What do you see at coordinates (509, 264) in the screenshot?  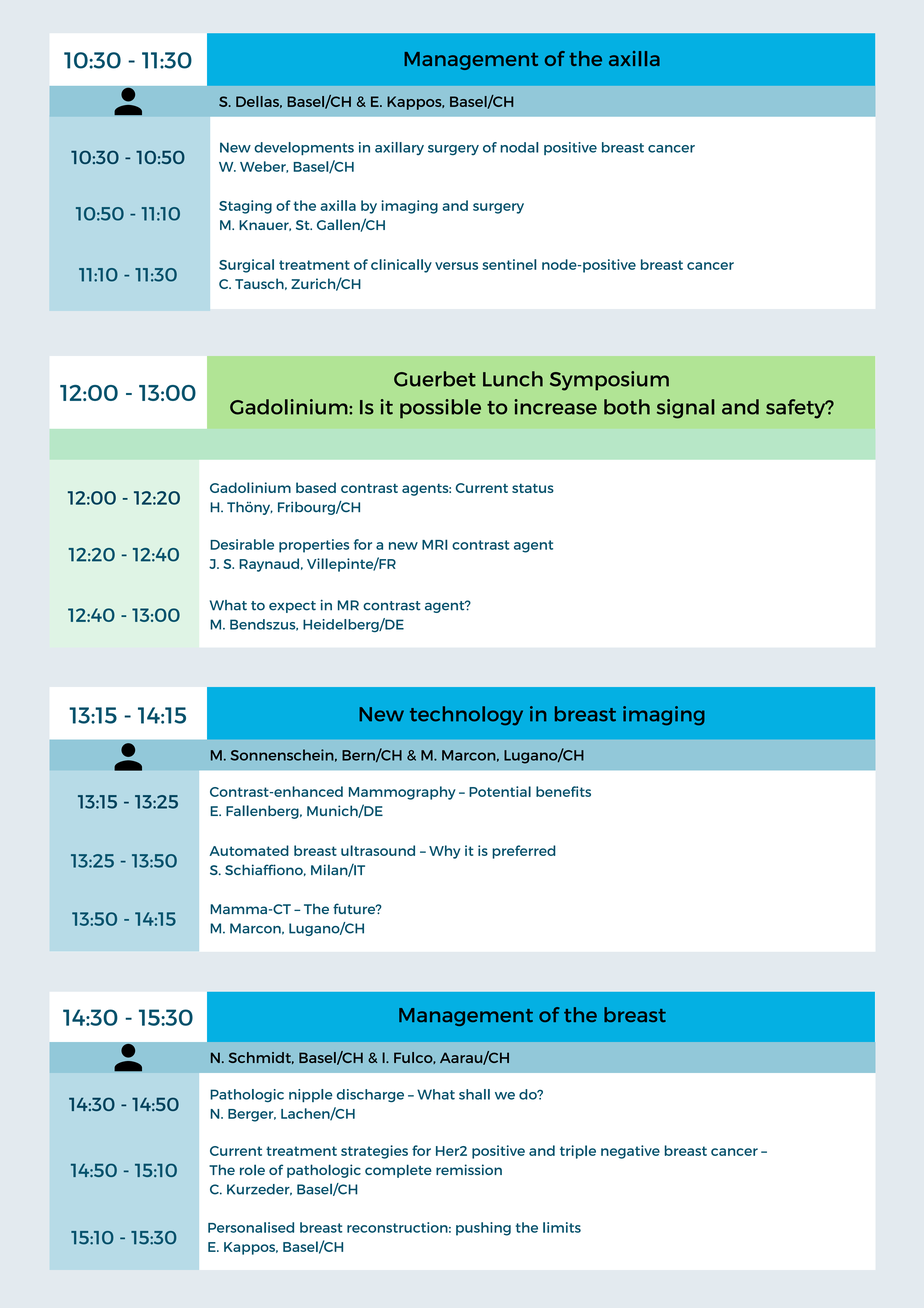 I see `sentinel` at bounding box center [509, 264].
